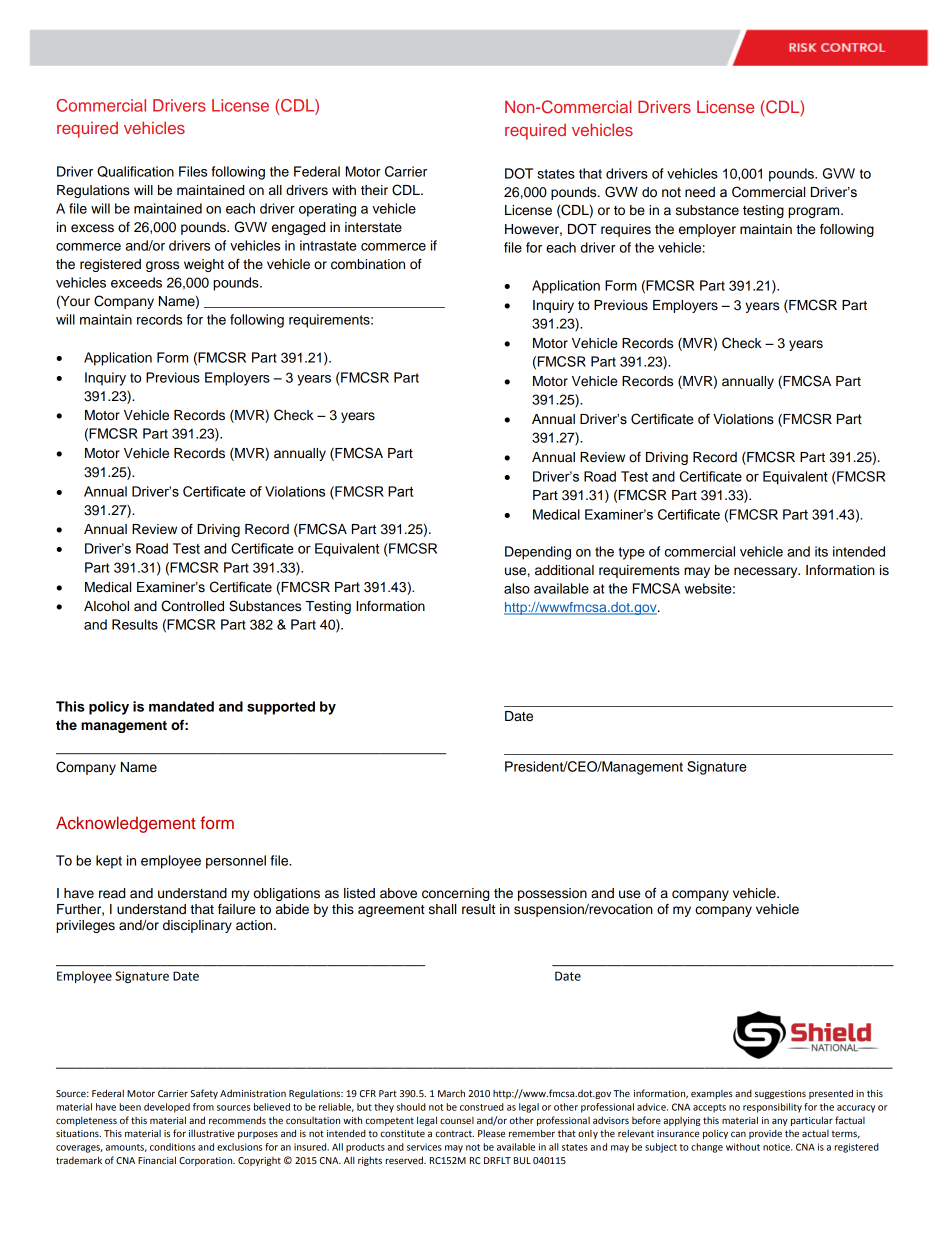 This screenshot has width=952, height=1233. Describe the element at coordinates (374, 190) in the screenshot. I see `their` at that location.
